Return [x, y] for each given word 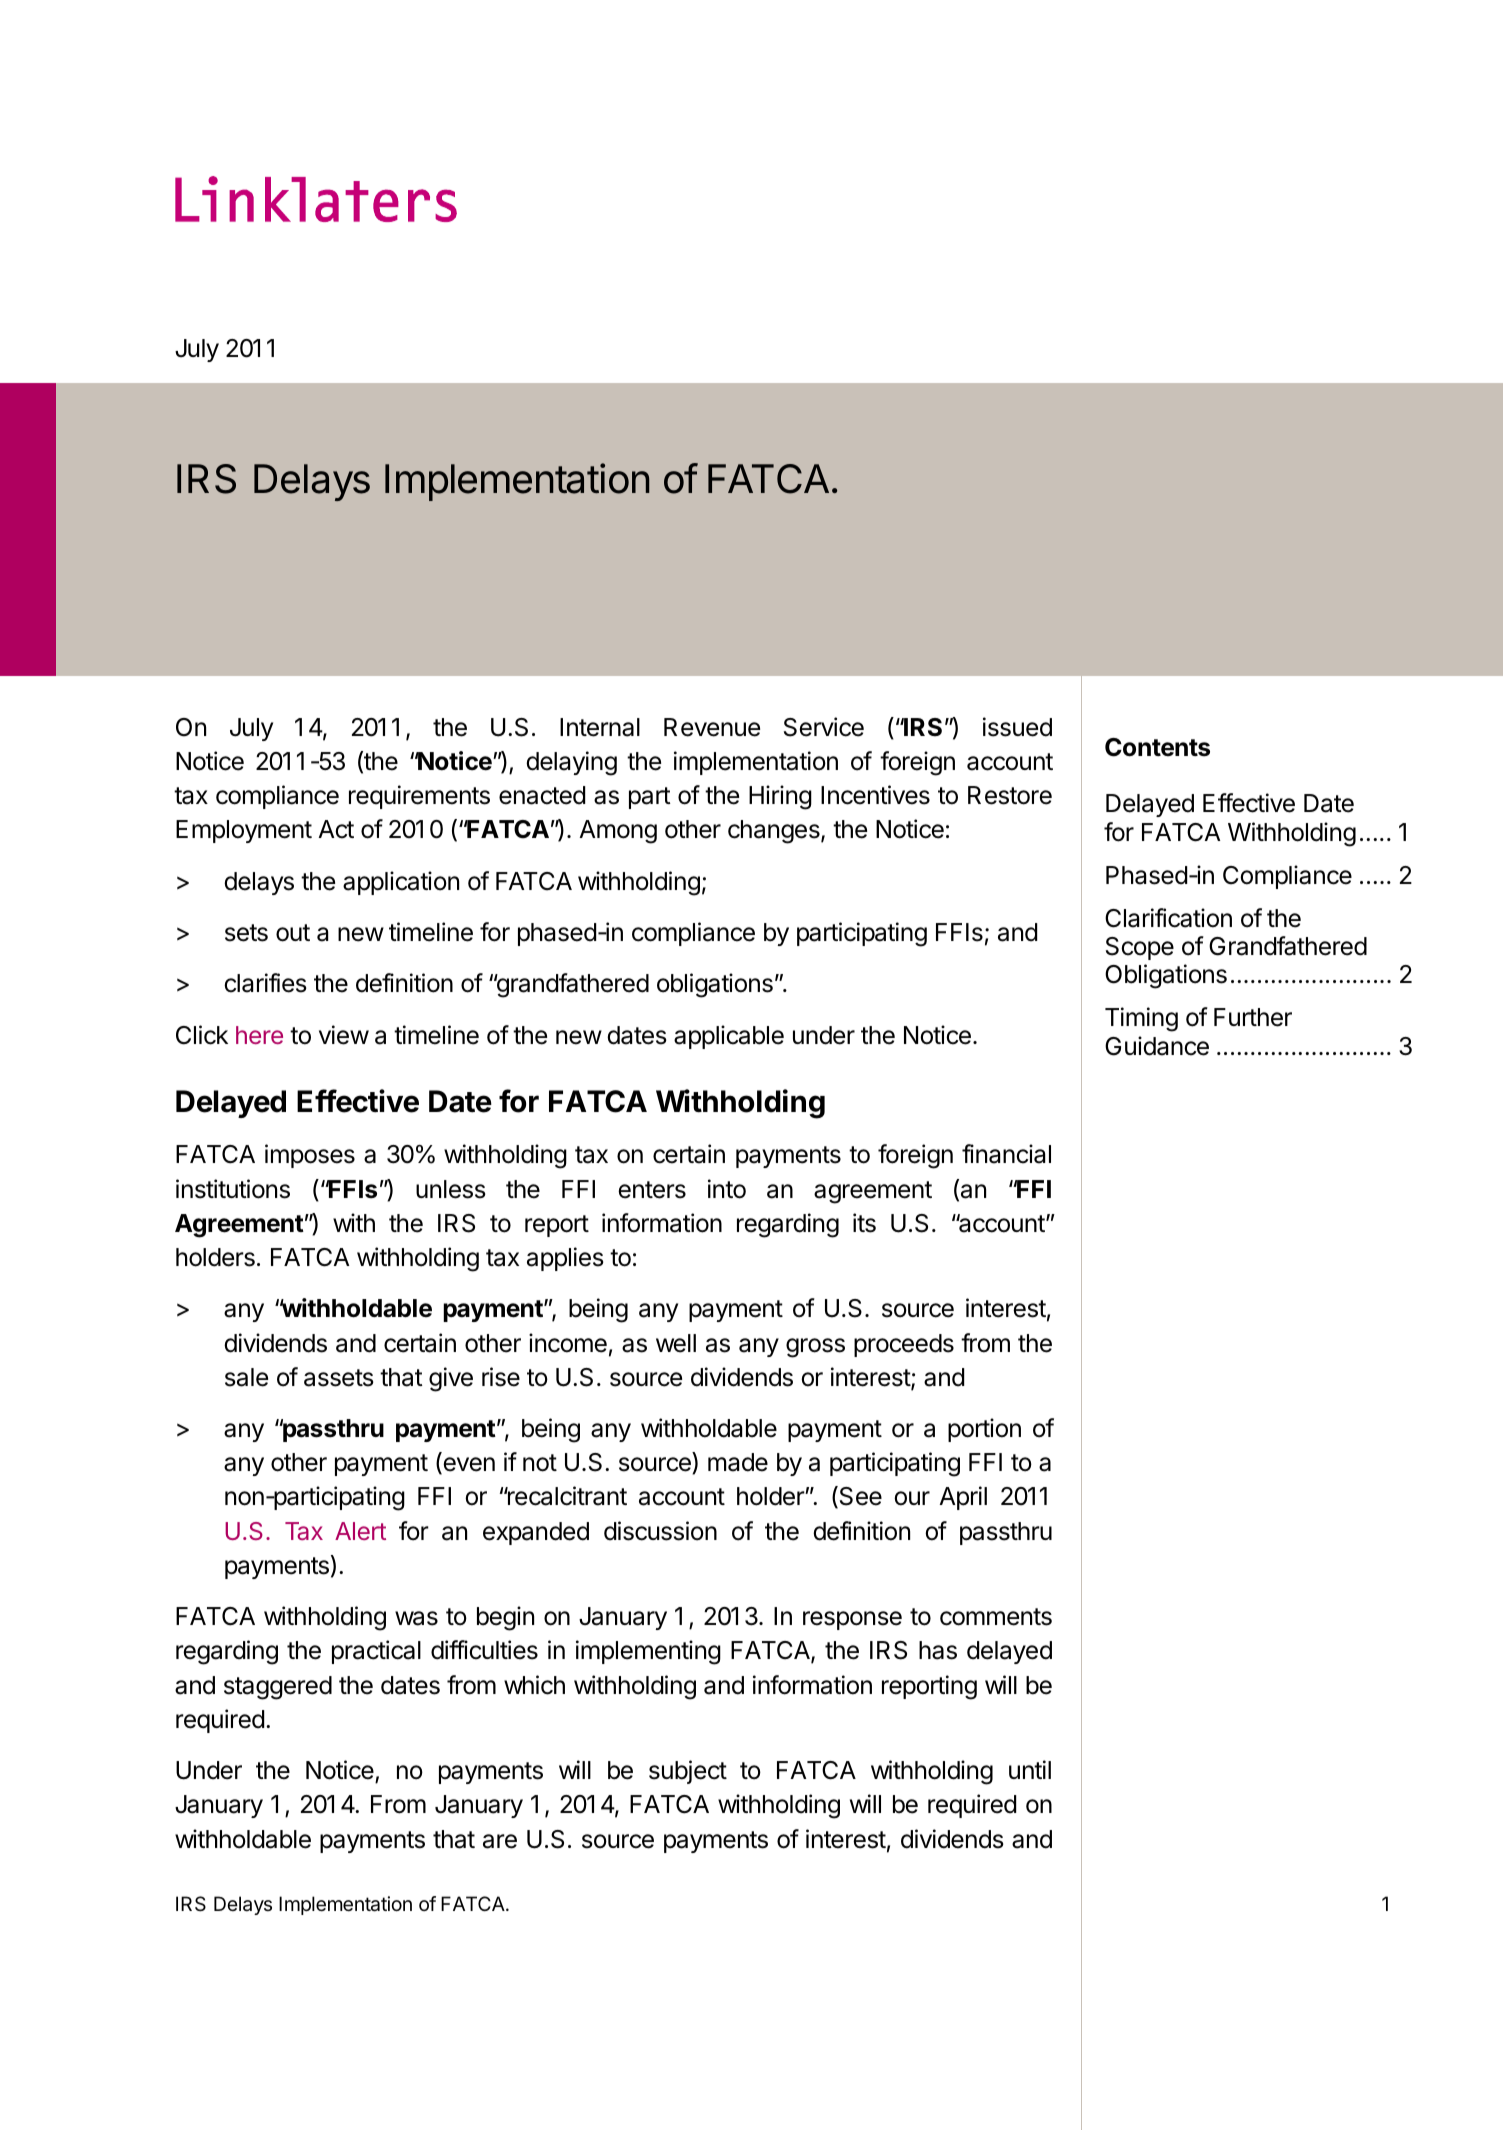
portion [984, 1430]
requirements [419, 797]
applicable [729, 1037]
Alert [360, 1531]
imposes [310, 1156]
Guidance [1157, 1046]
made [738, 1462]
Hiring [780, 797]
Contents [1157, 747]
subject [688, 1772]
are [500, 1841]
